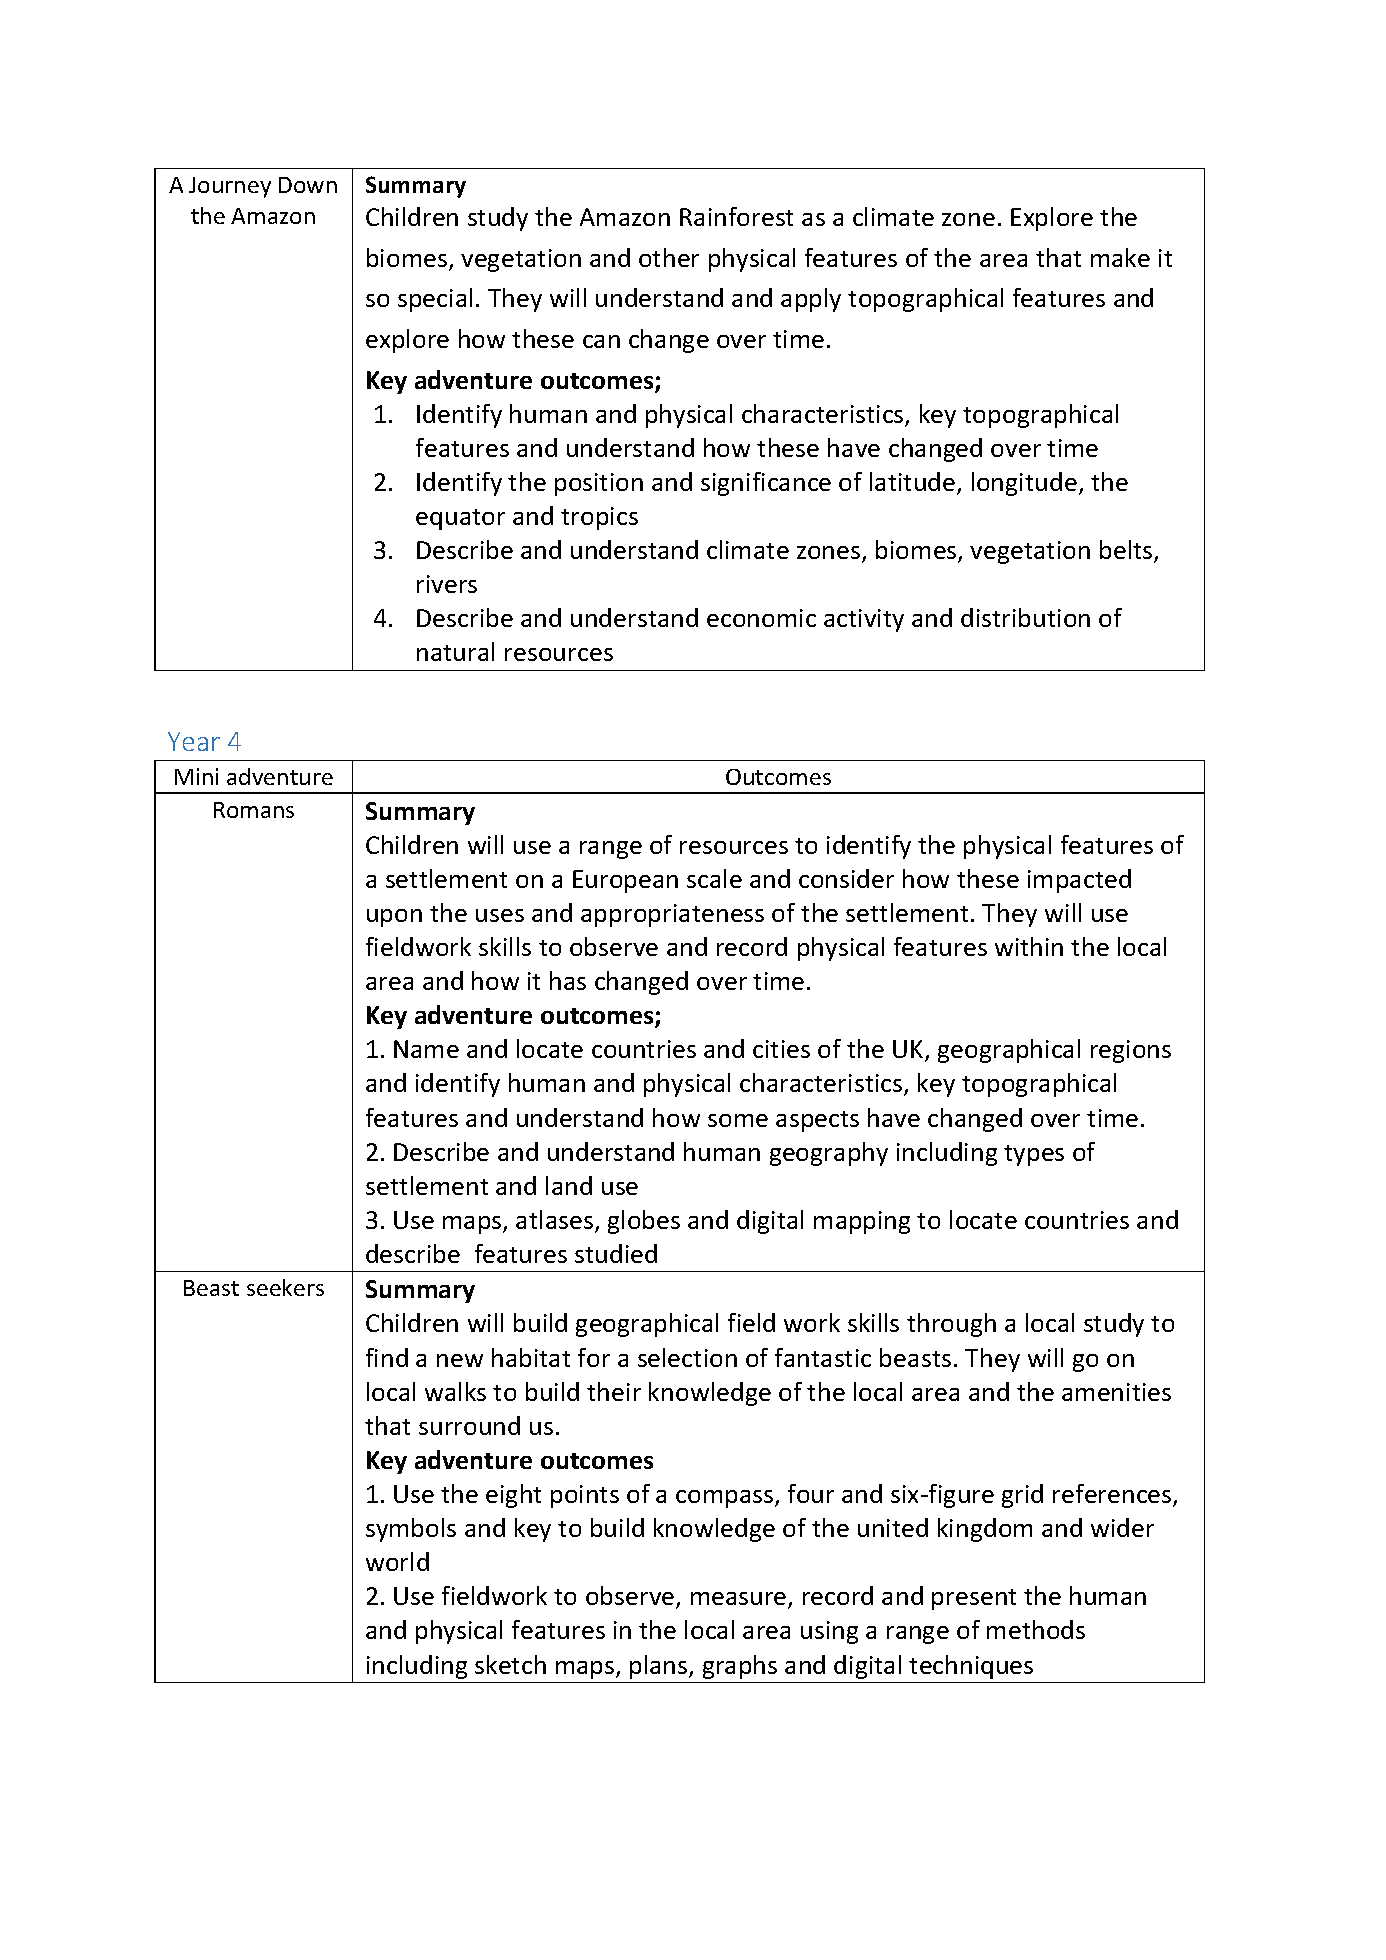  Describe the element at coordinates (1036, 1629) in the screenshot. I see `methods` at that location.
